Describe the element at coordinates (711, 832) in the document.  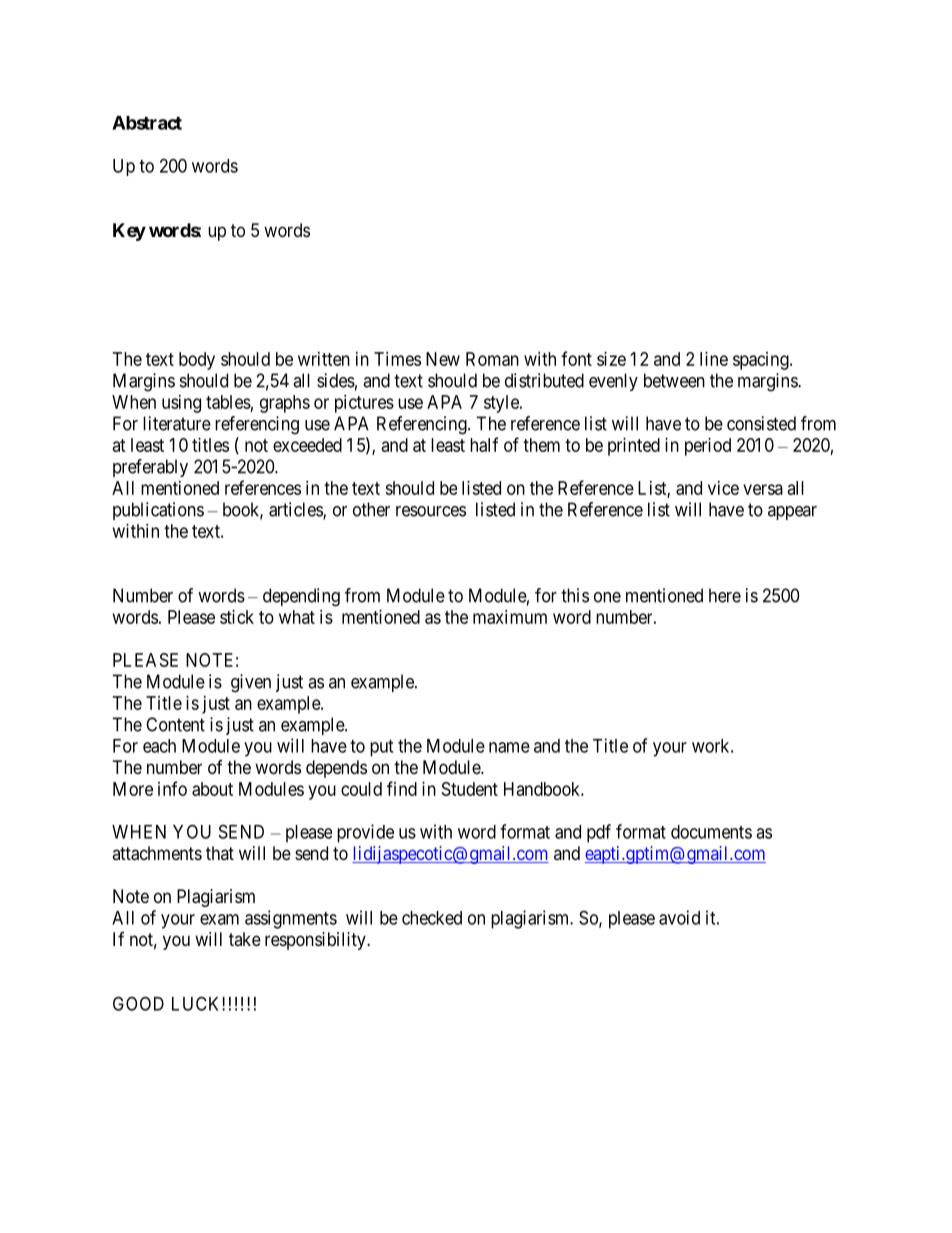
I see `documents` at that location.
